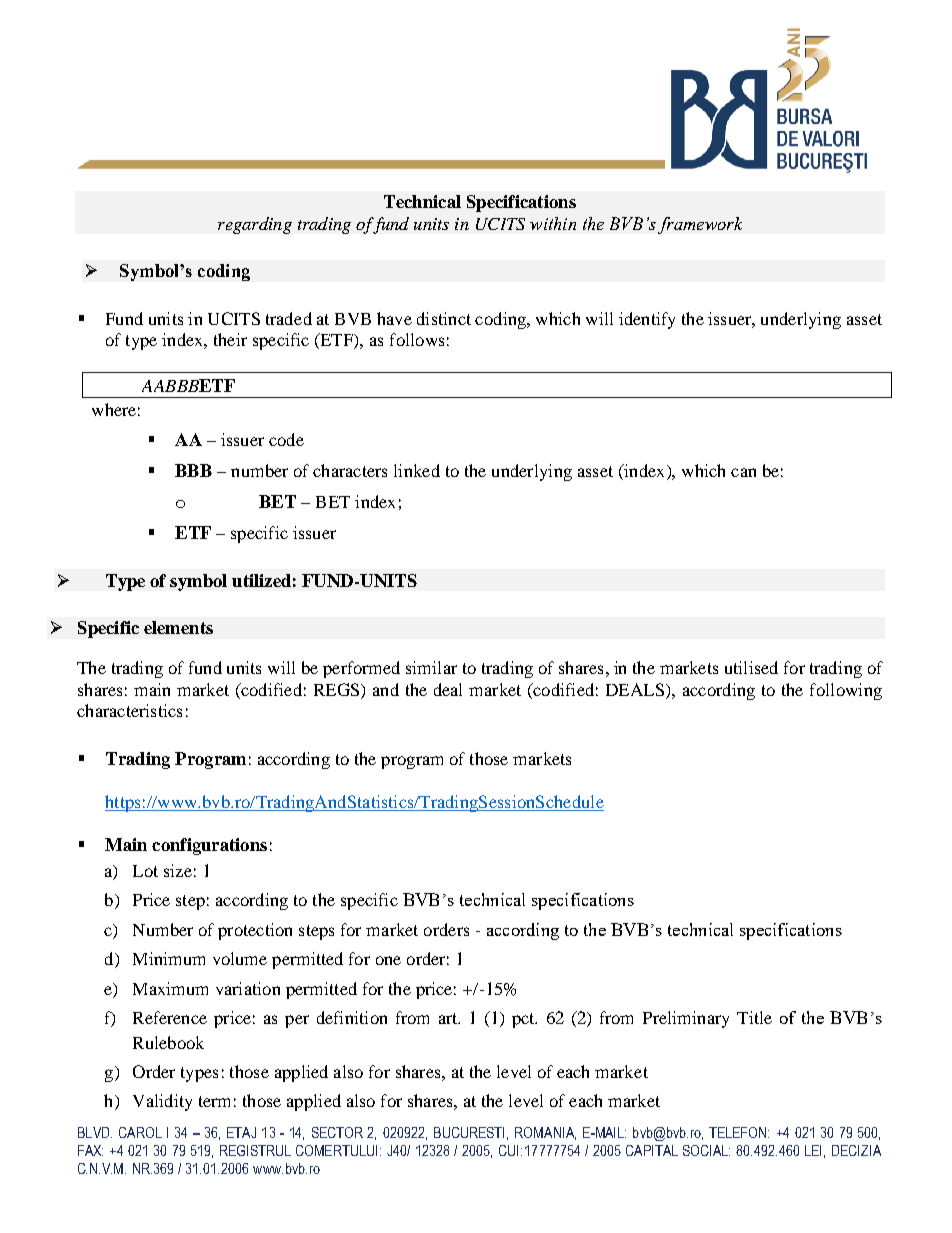 The width and height of the screenshot is (952, 1233). Describe the element at coordinates (178, 870) in the screenshot. I see `size` at that location.
